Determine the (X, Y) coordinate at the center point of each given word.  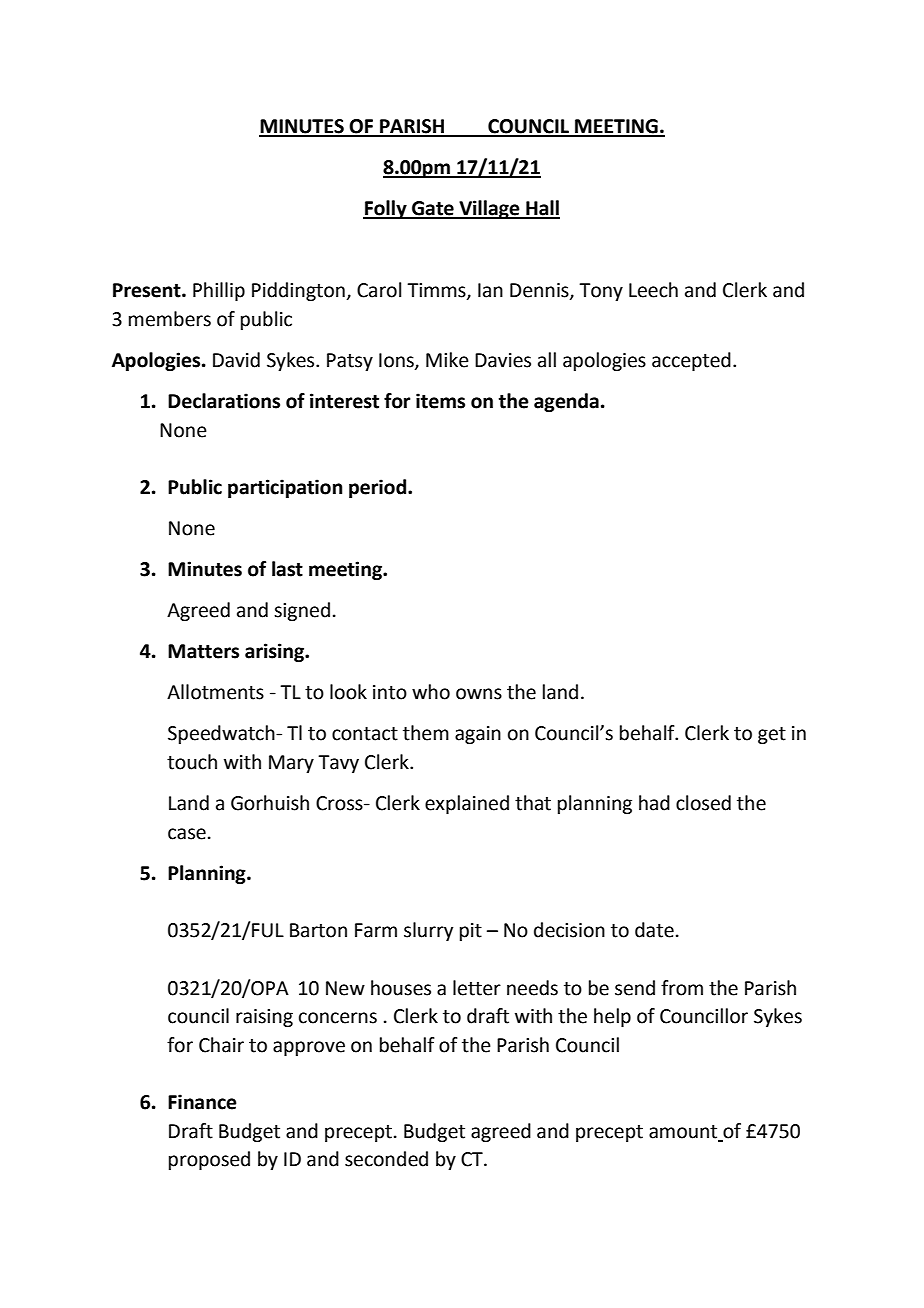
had (654, 803)
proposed (209, 1160)
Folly (386, 209)
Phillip (219, 291)
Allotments (215, 692)
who (431, 692)
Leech (653, 290)
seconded (386, 1159)
